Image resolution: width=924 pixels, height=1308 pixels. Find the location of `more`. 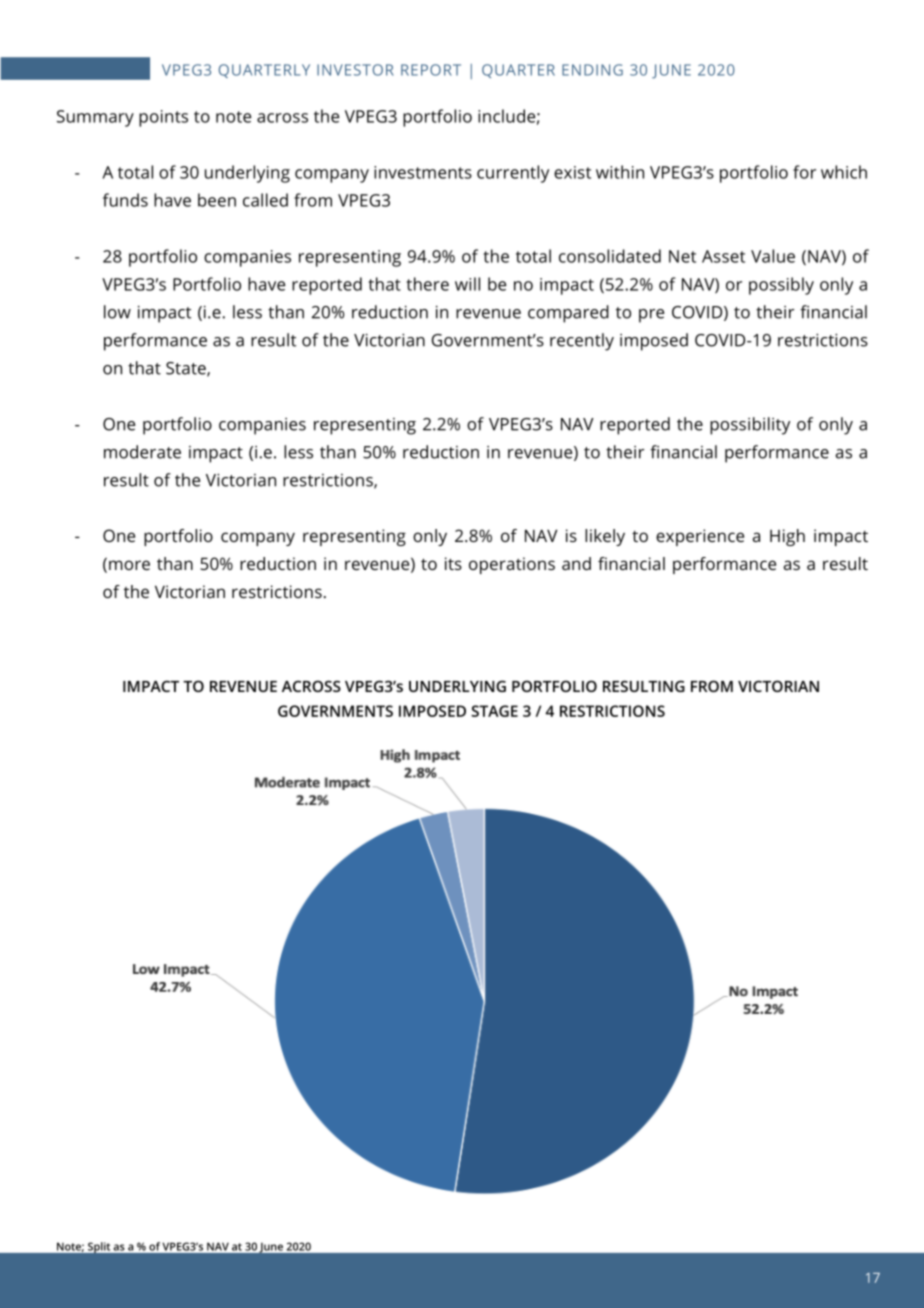

more is located at coordinates (129, 565).
